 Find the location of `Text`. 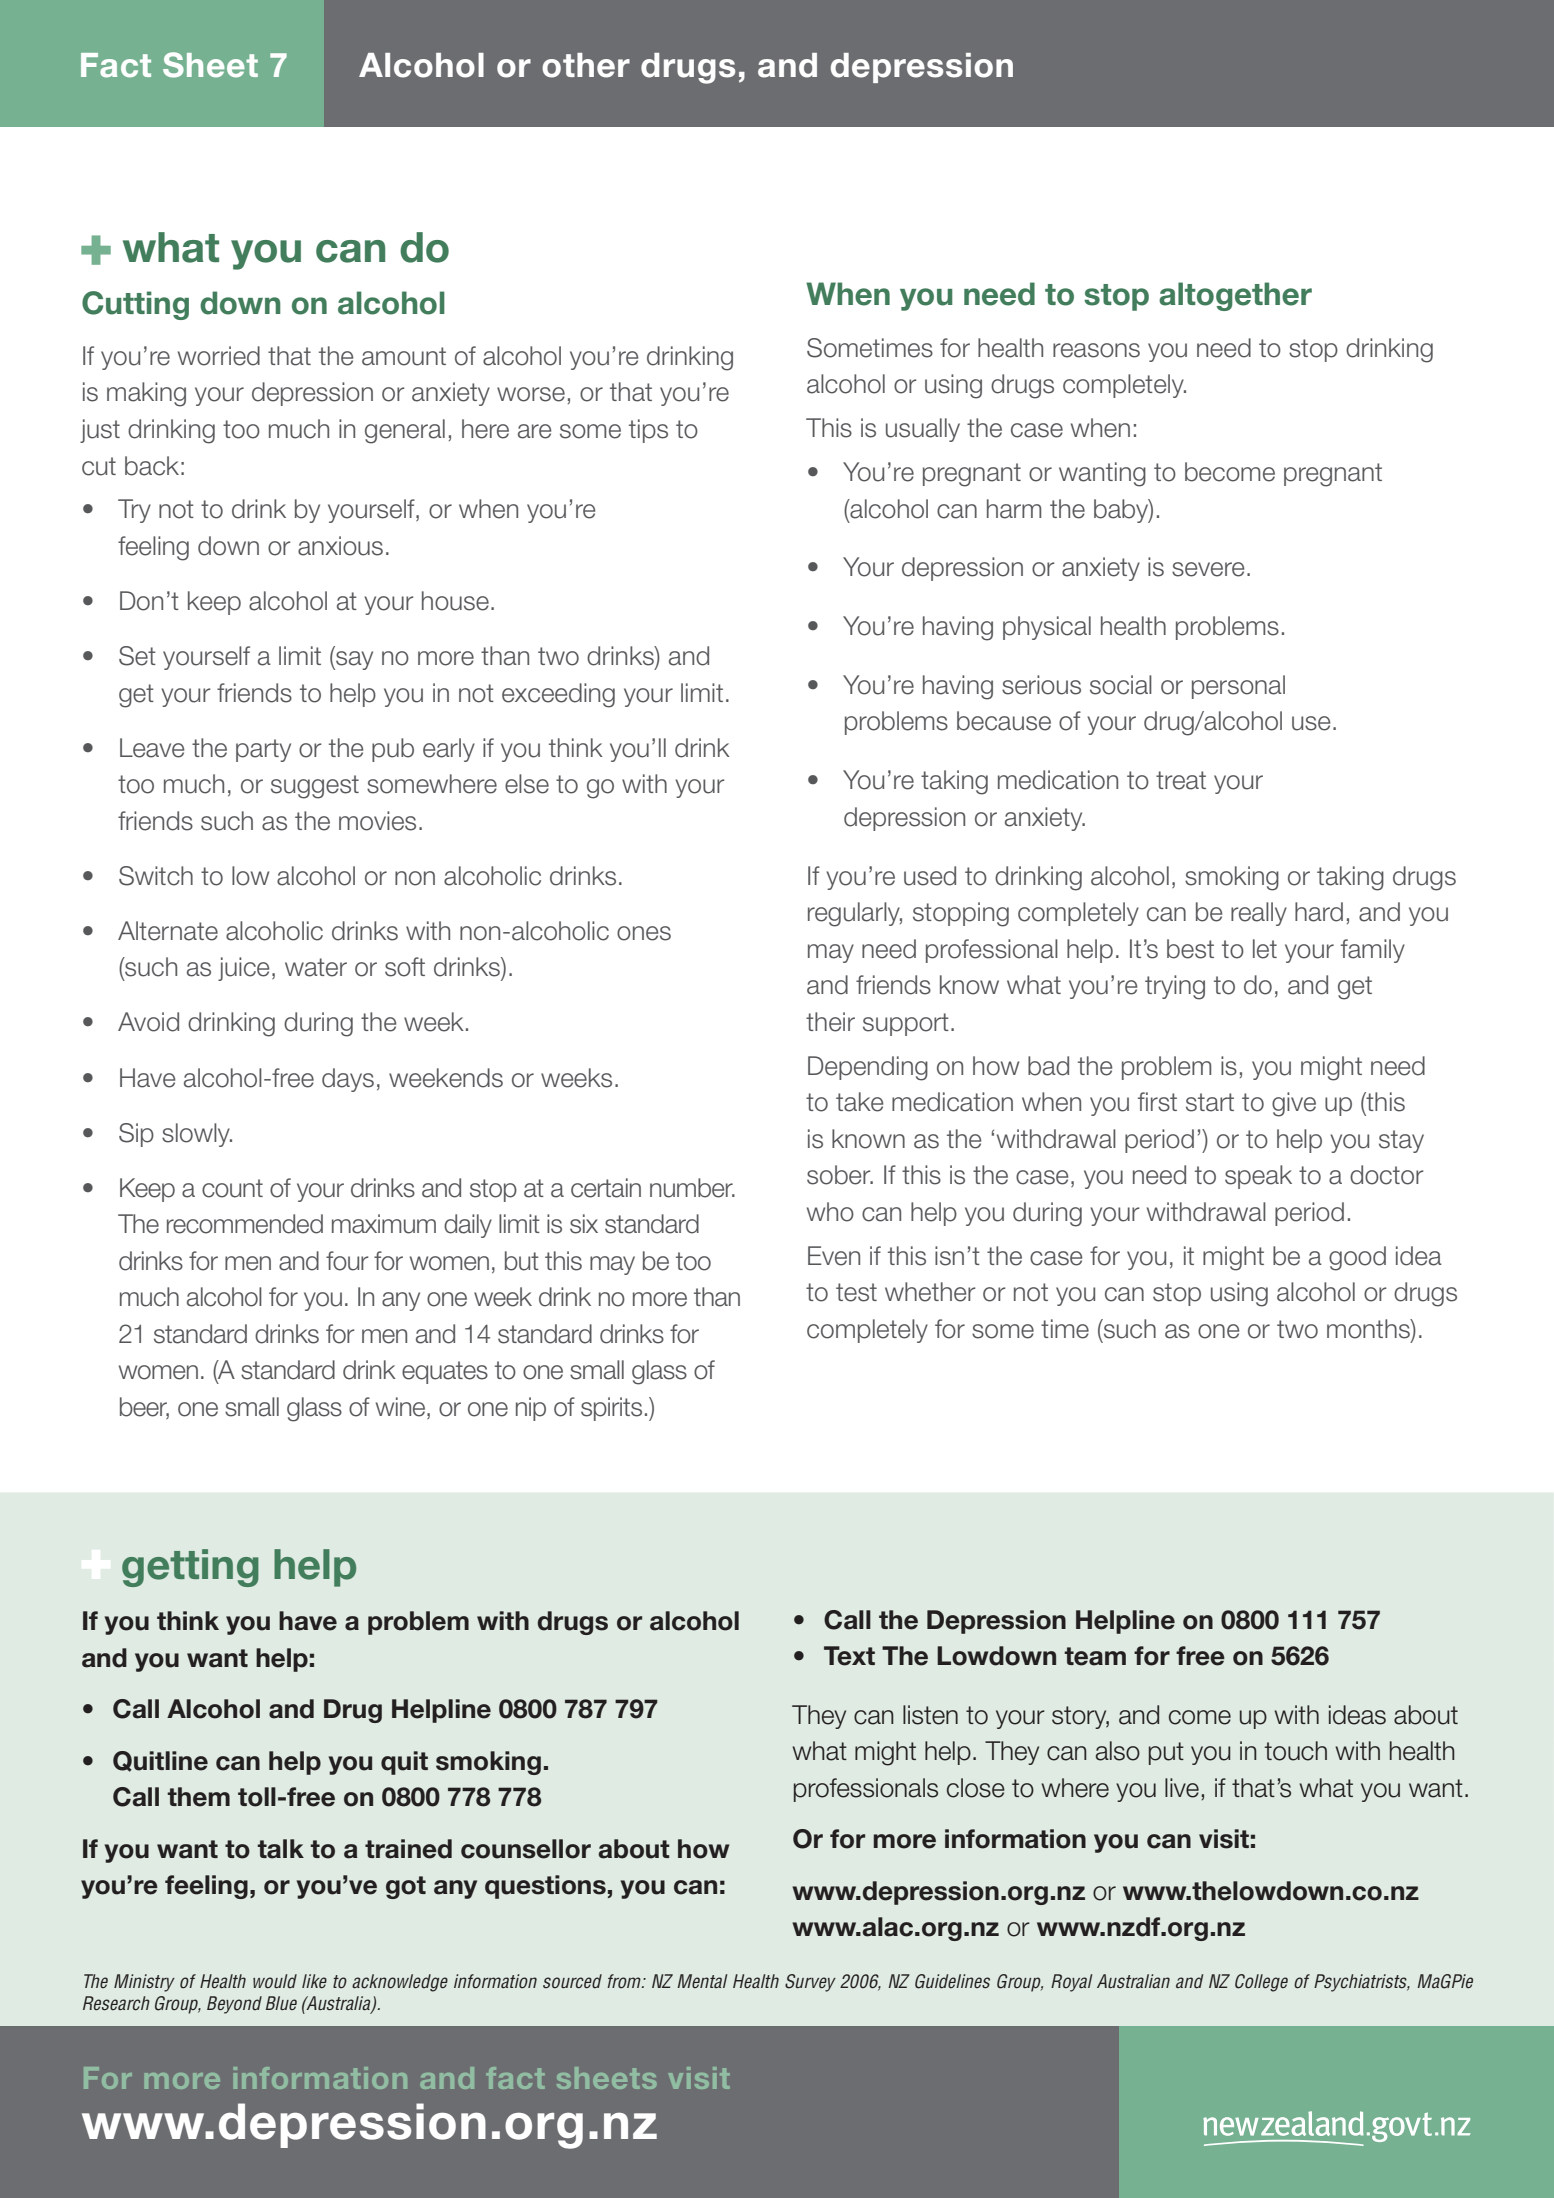

Text is located at coordinates (849, 1656).
